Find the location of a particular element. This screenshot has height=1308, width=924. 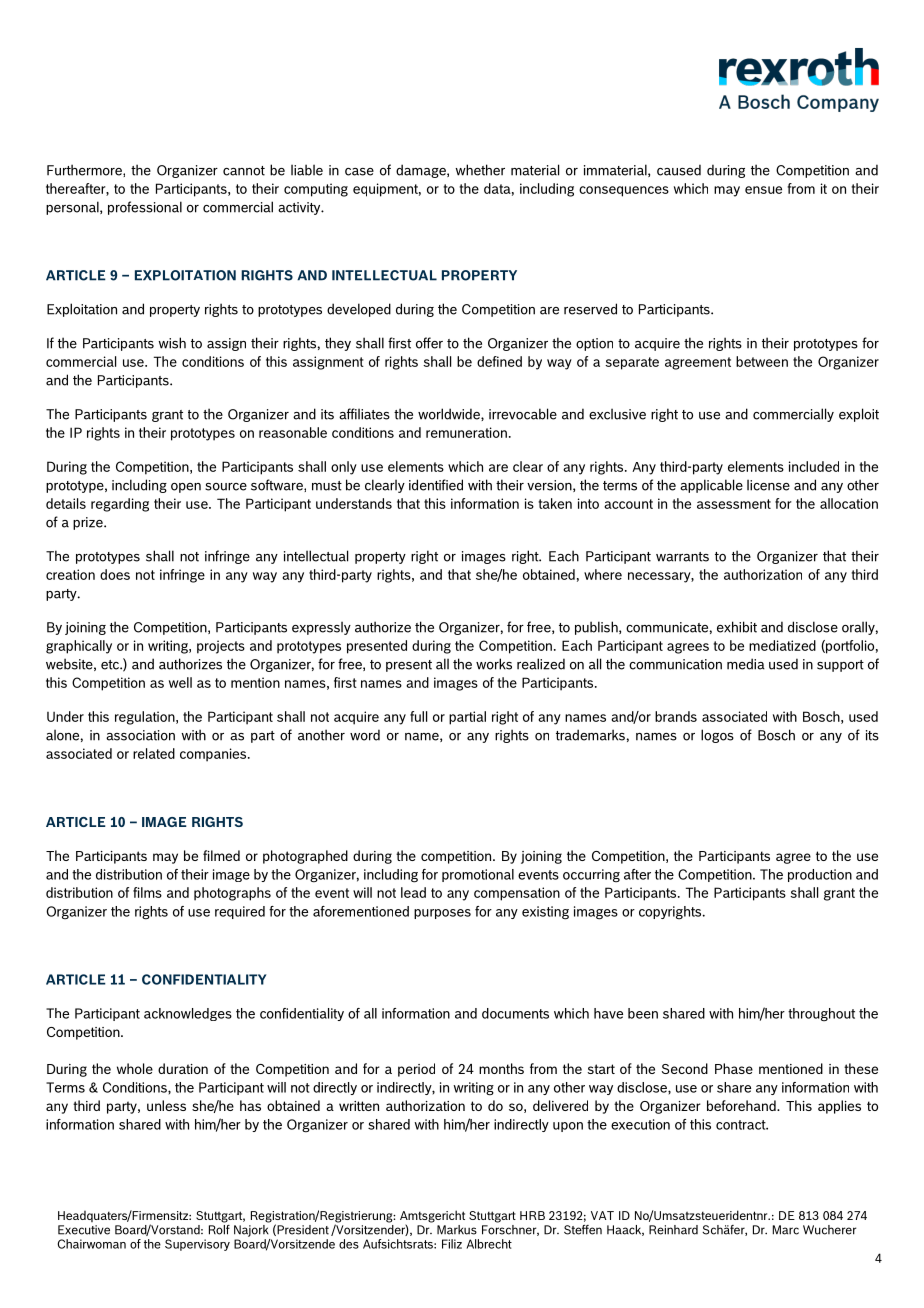

ensue is located at coordinates (763, 190).
